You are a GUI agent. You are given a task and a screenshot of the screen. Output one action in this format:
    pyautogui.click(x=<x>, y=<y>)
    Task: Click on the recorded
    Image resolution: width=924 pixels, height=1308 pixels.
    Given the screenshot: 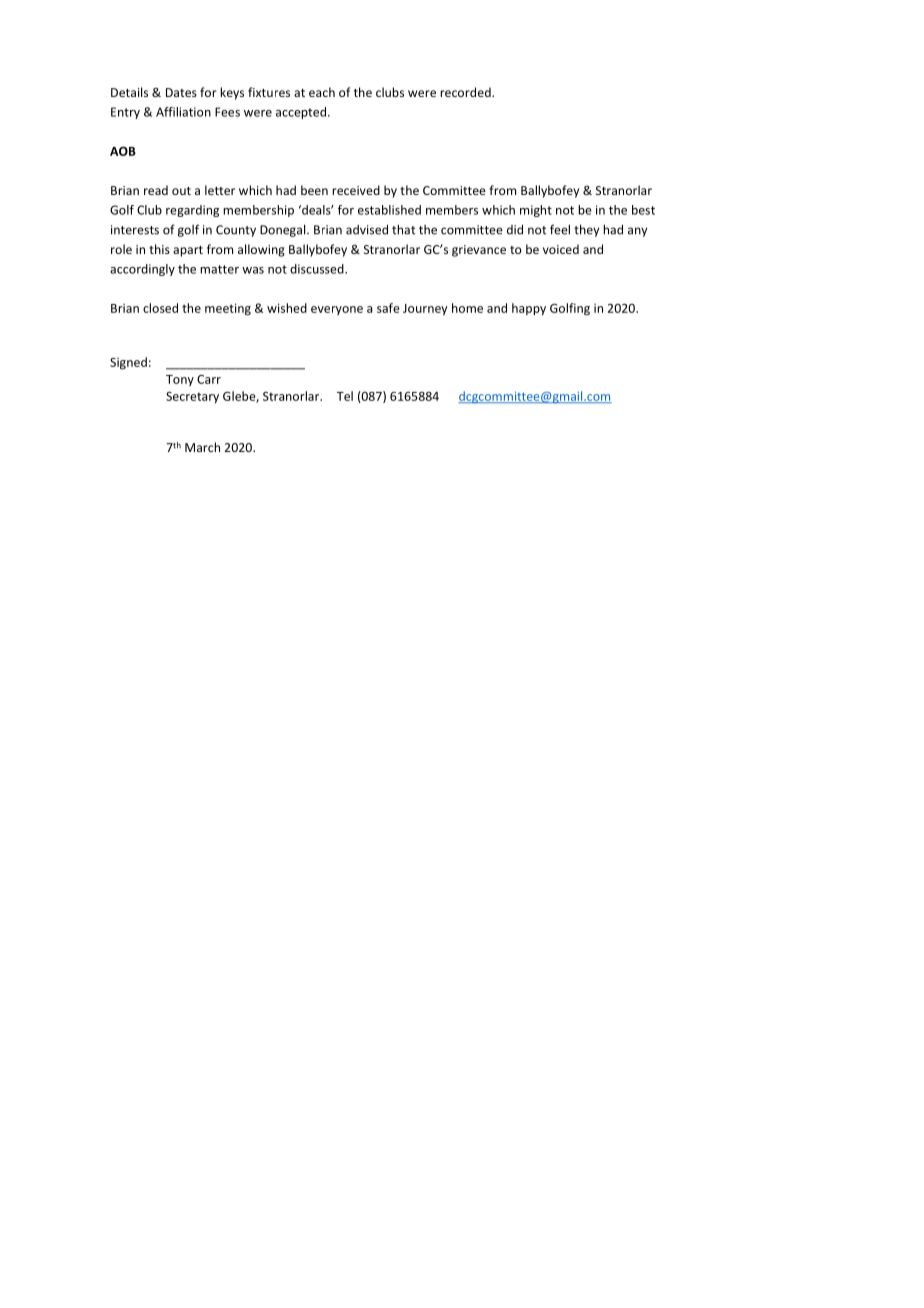 What is the action you would take?
    pyautogui.click(x=466, y=92)
